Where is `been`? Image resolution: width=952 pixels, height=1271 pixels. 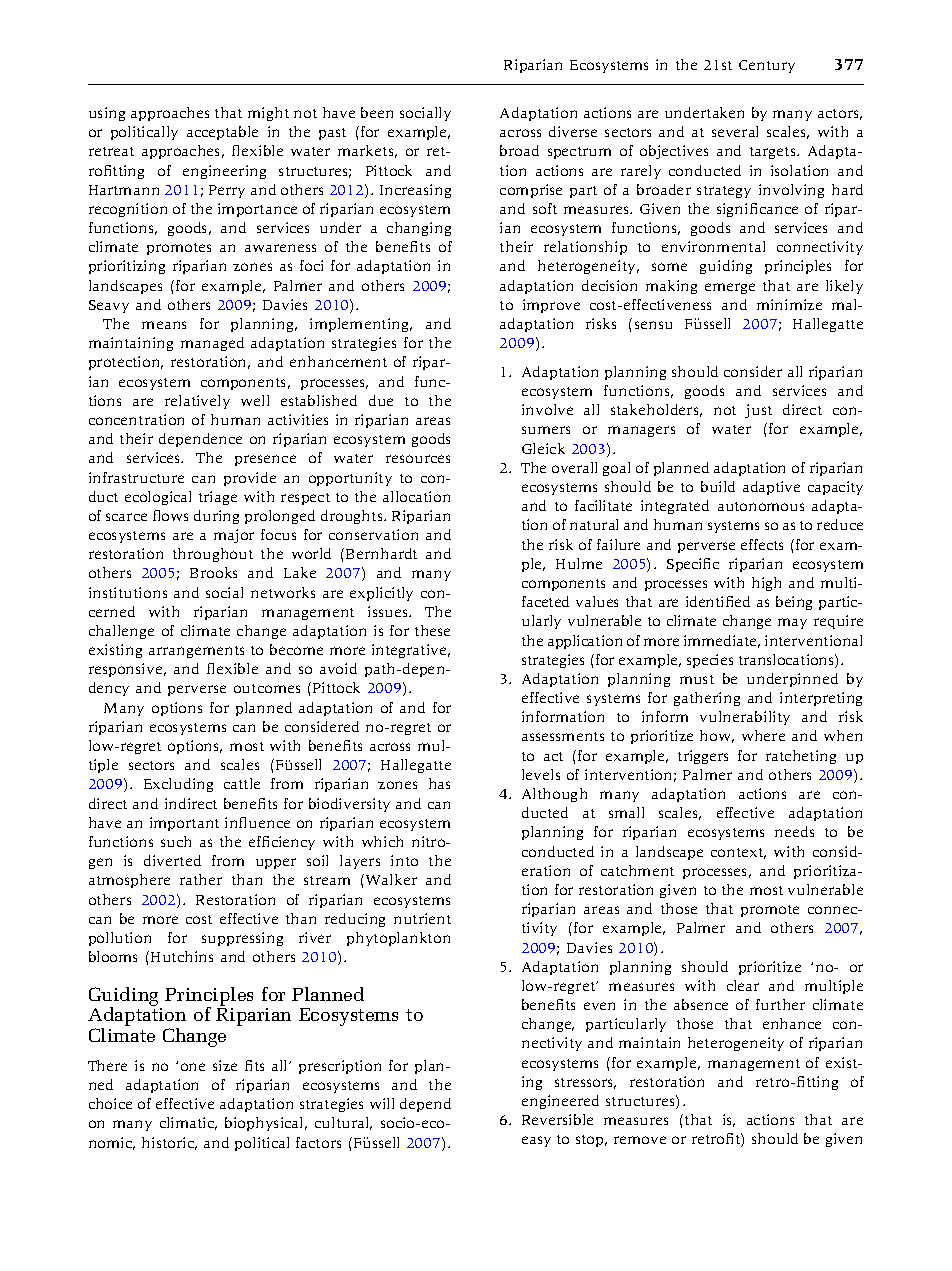
been is located at coordinates (377, 112).
